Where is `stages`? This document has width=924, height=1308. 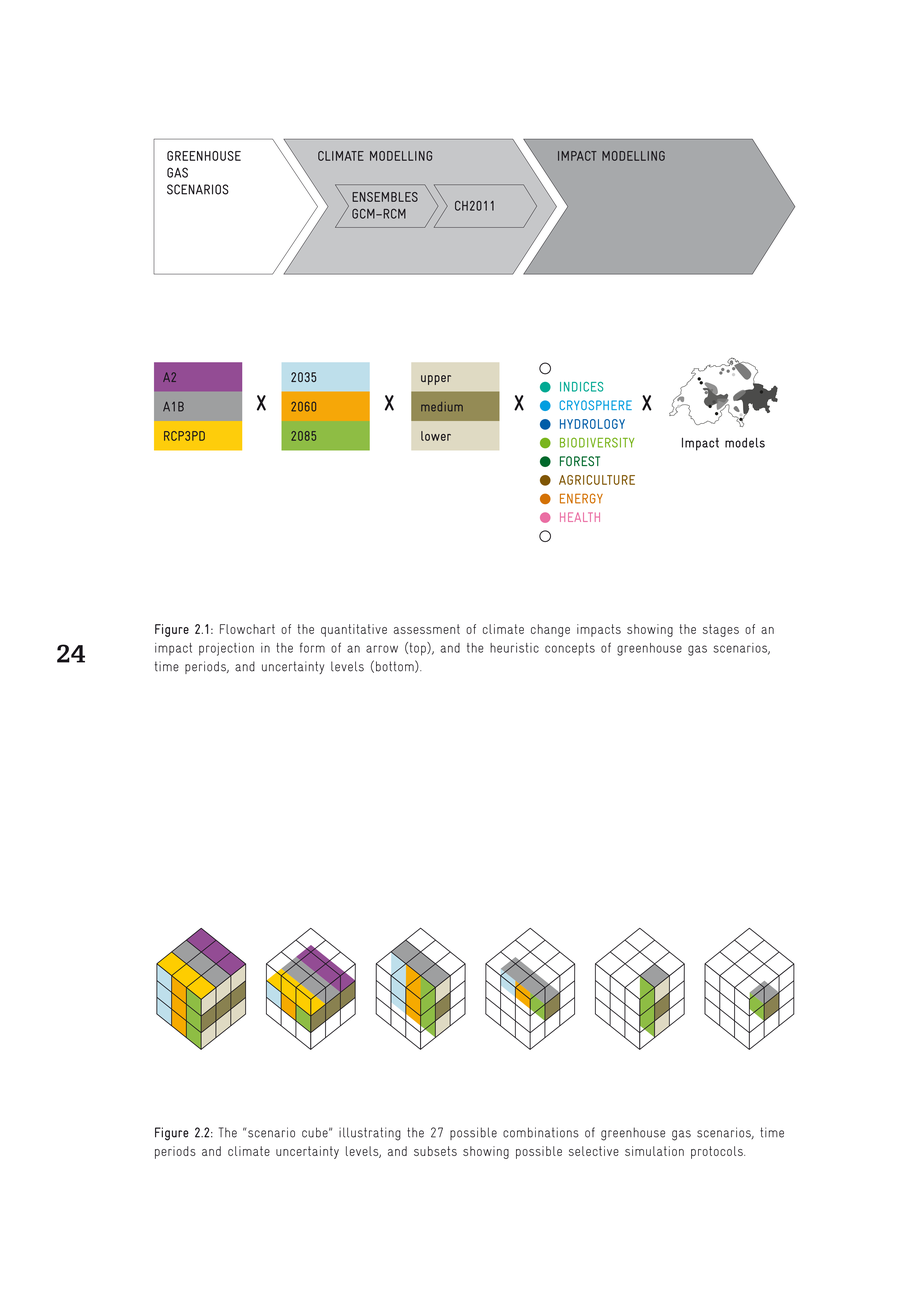
stages is located at coordinates (721, 630).
